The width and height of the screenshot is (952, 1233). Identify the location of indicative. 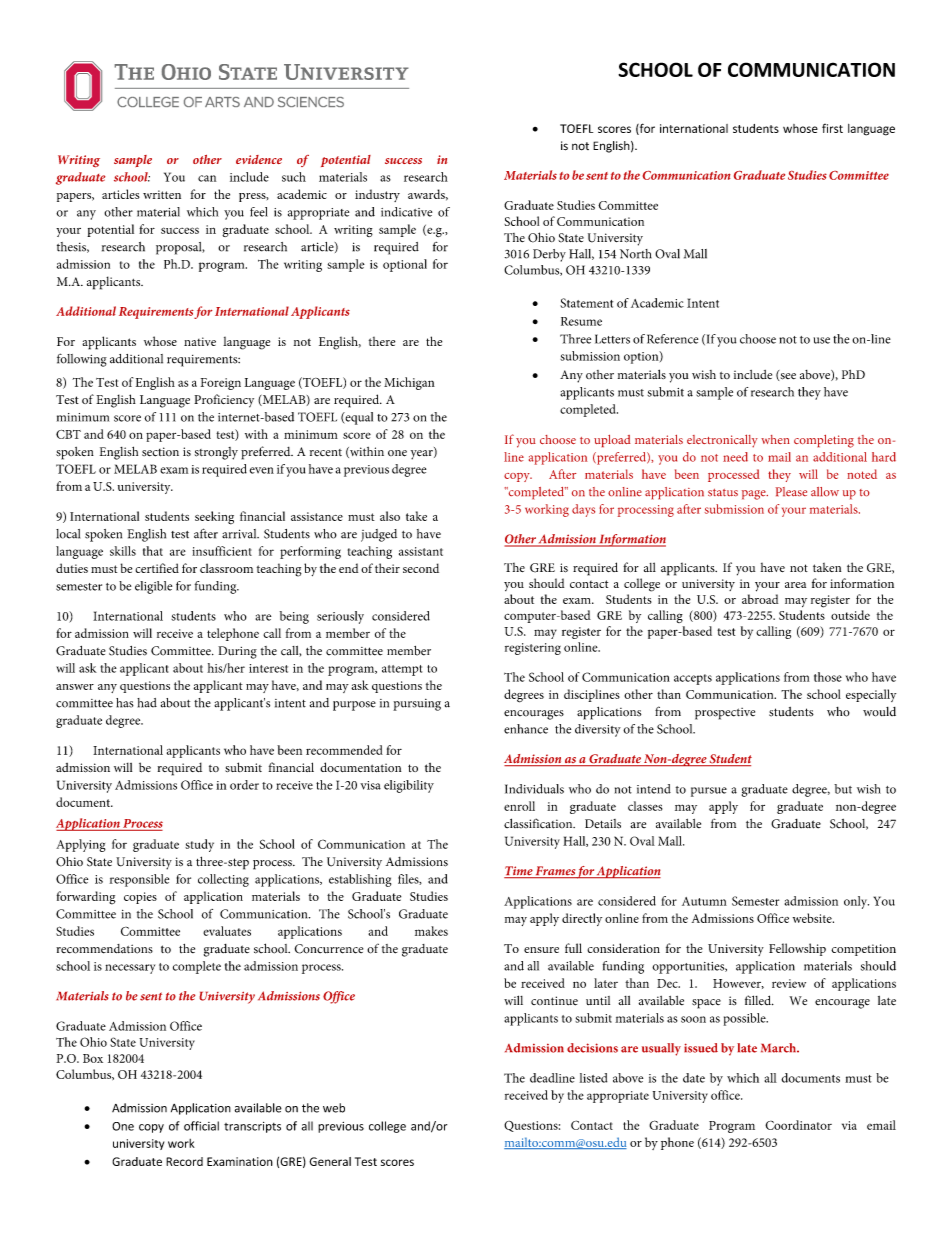
(406, 212).
